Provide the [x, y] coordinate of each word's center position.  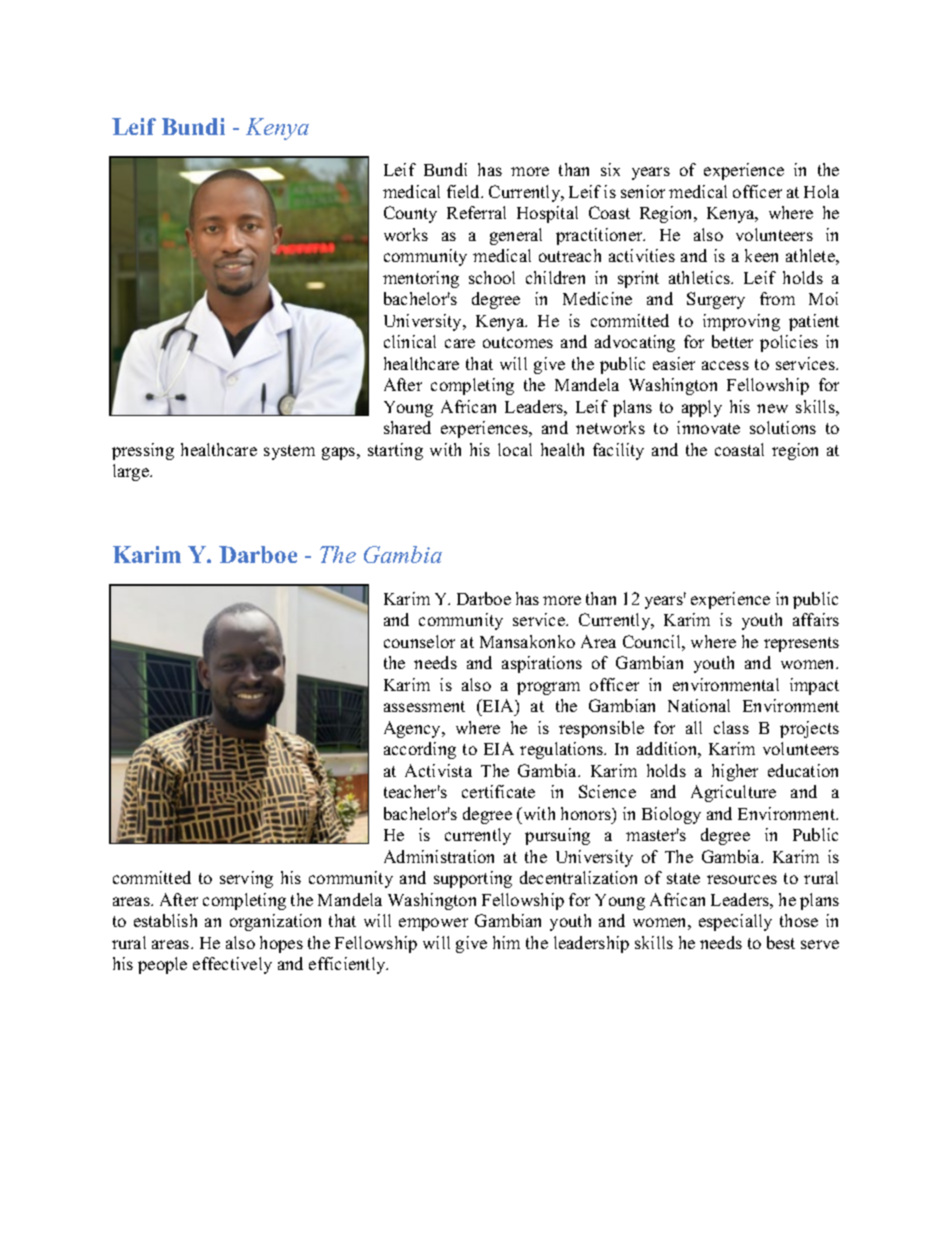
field [465, 191]
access [725, 365]
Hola [821, 191]
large [132, 472]
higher [735, 772]
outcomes [518, 342]
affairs [816, 619]
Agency [414, 729]
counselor [419, 641]
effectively [232, 965]
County [410, 214]
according [420, 750]
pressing [143, 451]
